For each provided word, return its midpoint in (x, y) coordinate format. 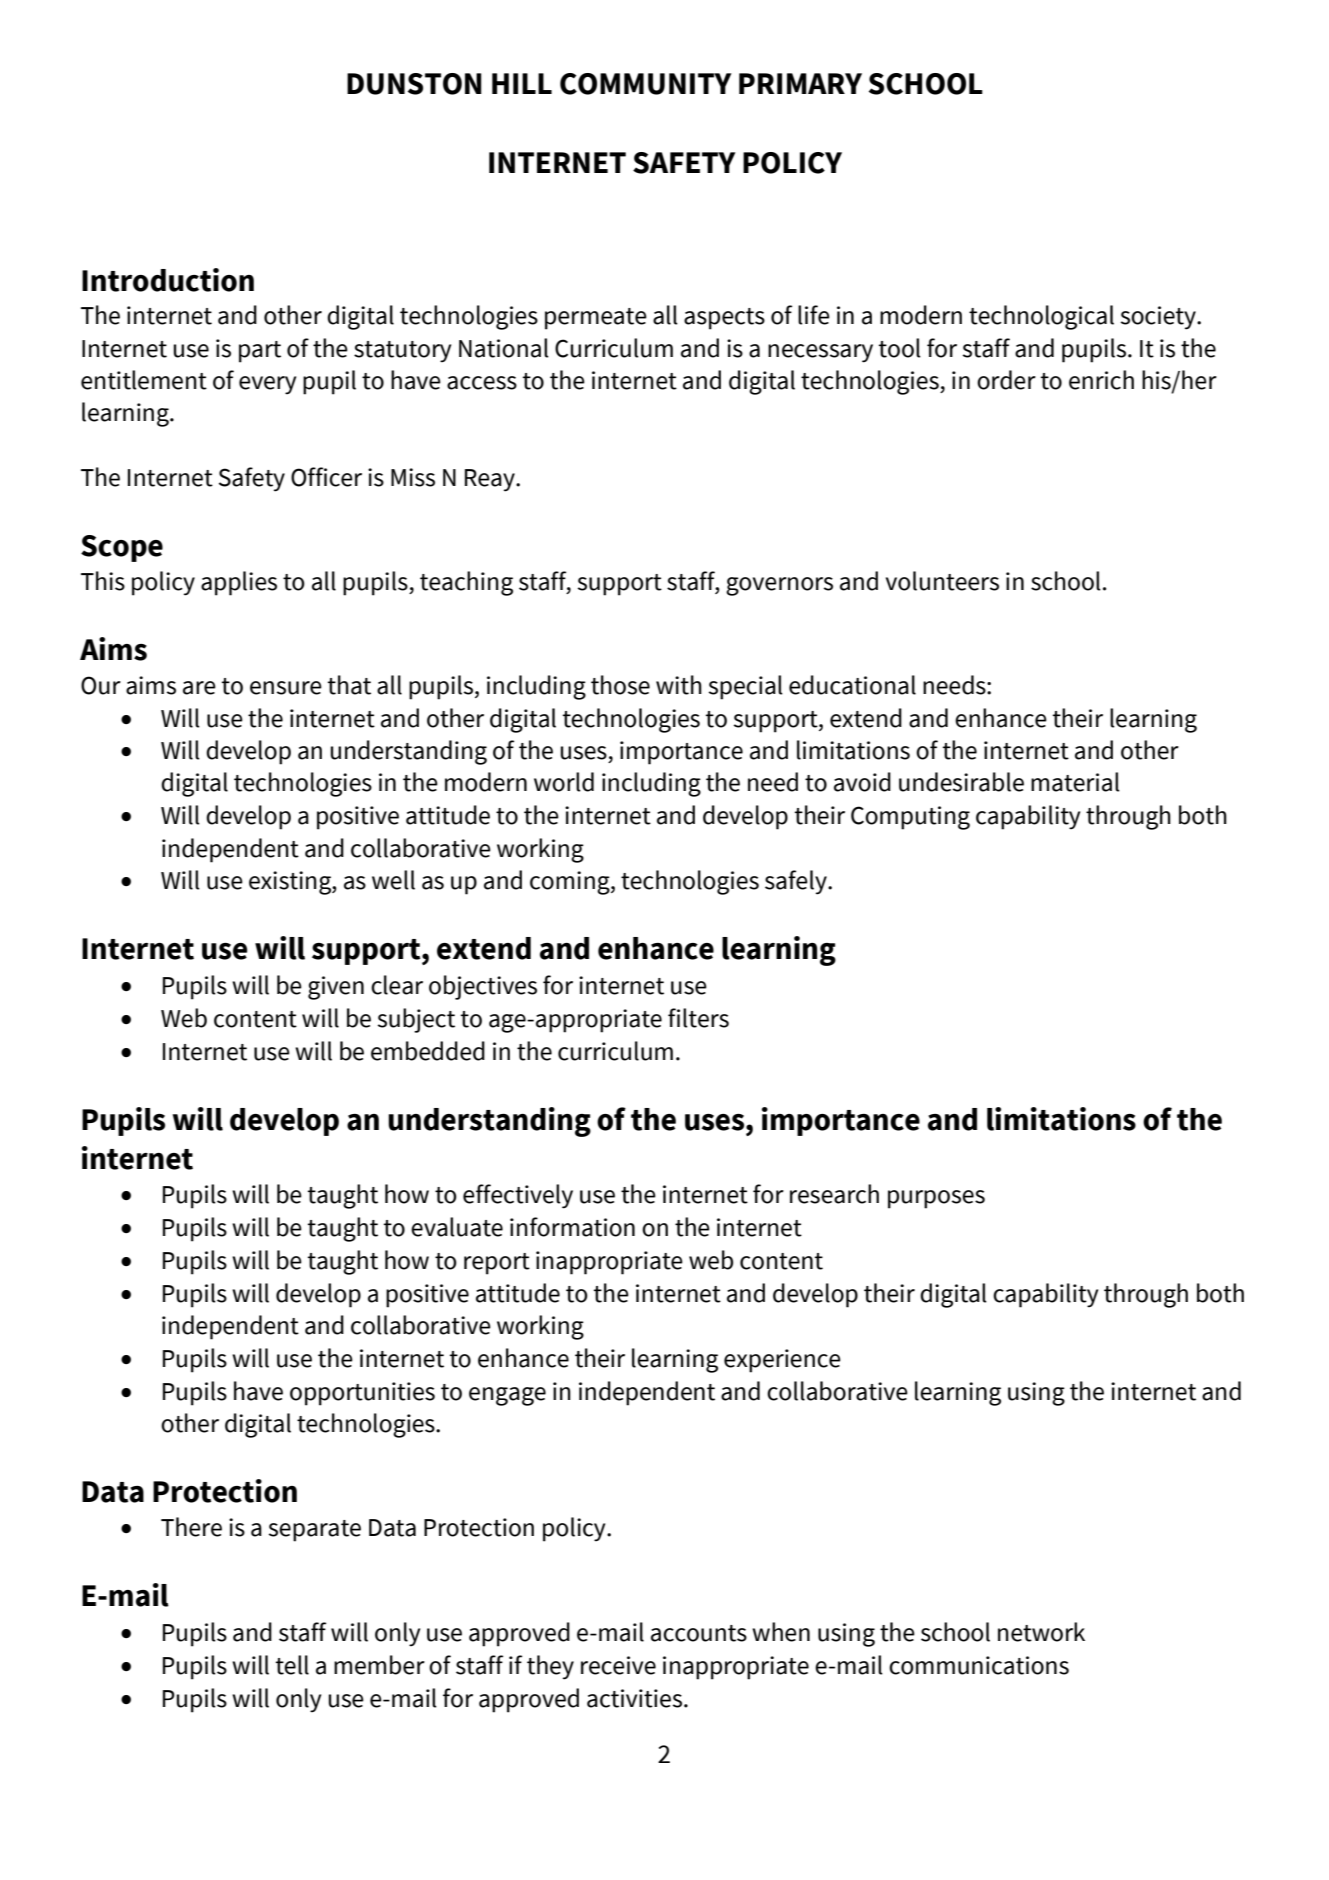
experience (782, 1361)
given (336, 988)
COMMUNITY (645, 84)
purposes (936, 1199)
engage (507, 1396)
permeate (596, 319)
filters (698, 1018)
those (620, 685)
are (199, 688)
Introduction (168, 280)
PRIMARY (800, 83)
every (267, 385)
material (1075, 782)
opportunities (362, 1394)
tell (292, 1665)
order (1006, 380)
